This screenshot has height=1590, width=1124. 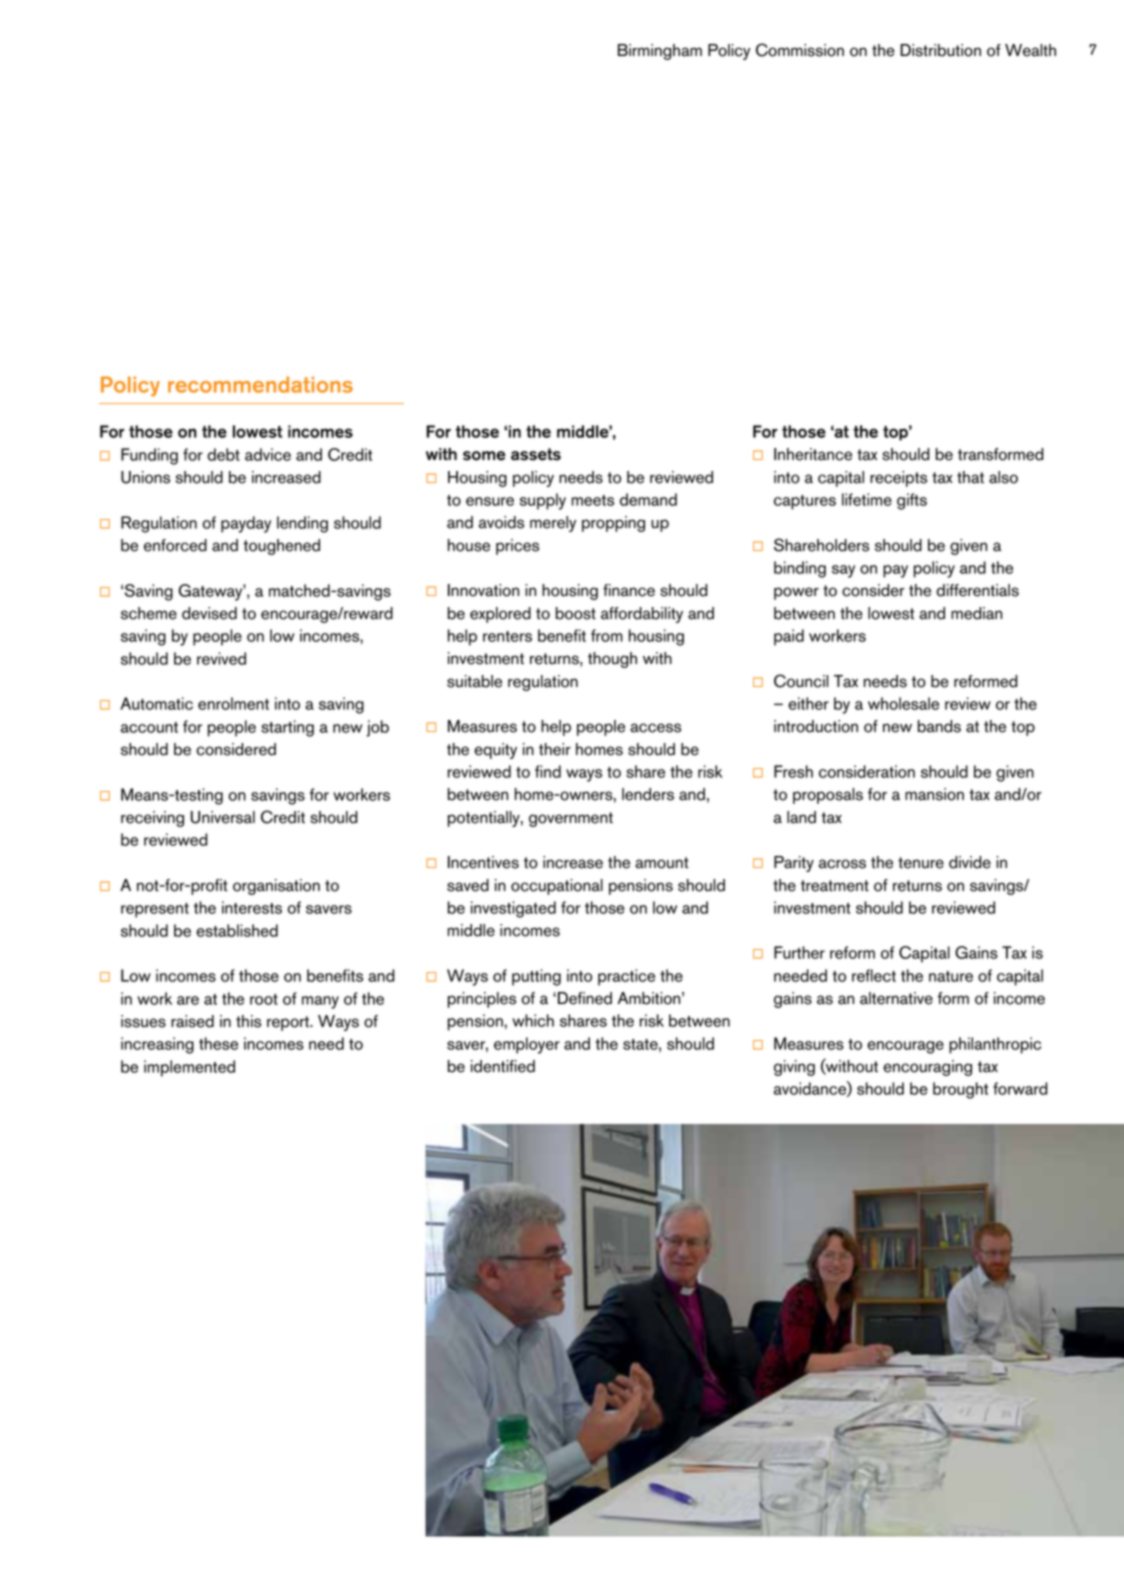 What do you see at coordinates (536, 454) in the screenshot?
I see `assets` at bounding box center [536, 454].
